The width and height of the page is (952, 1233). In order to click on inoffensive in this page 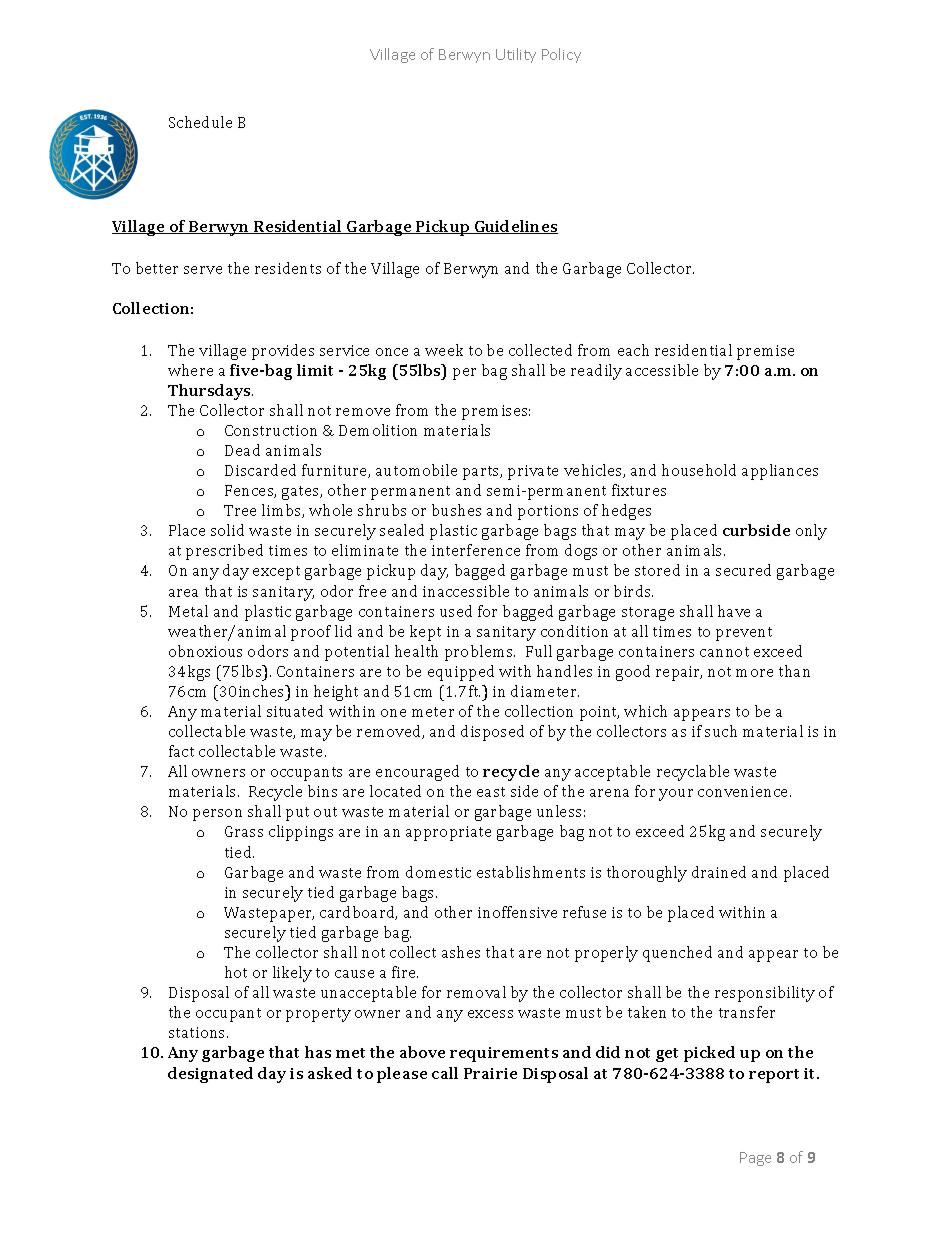, I will do `click(517, 912)`.
